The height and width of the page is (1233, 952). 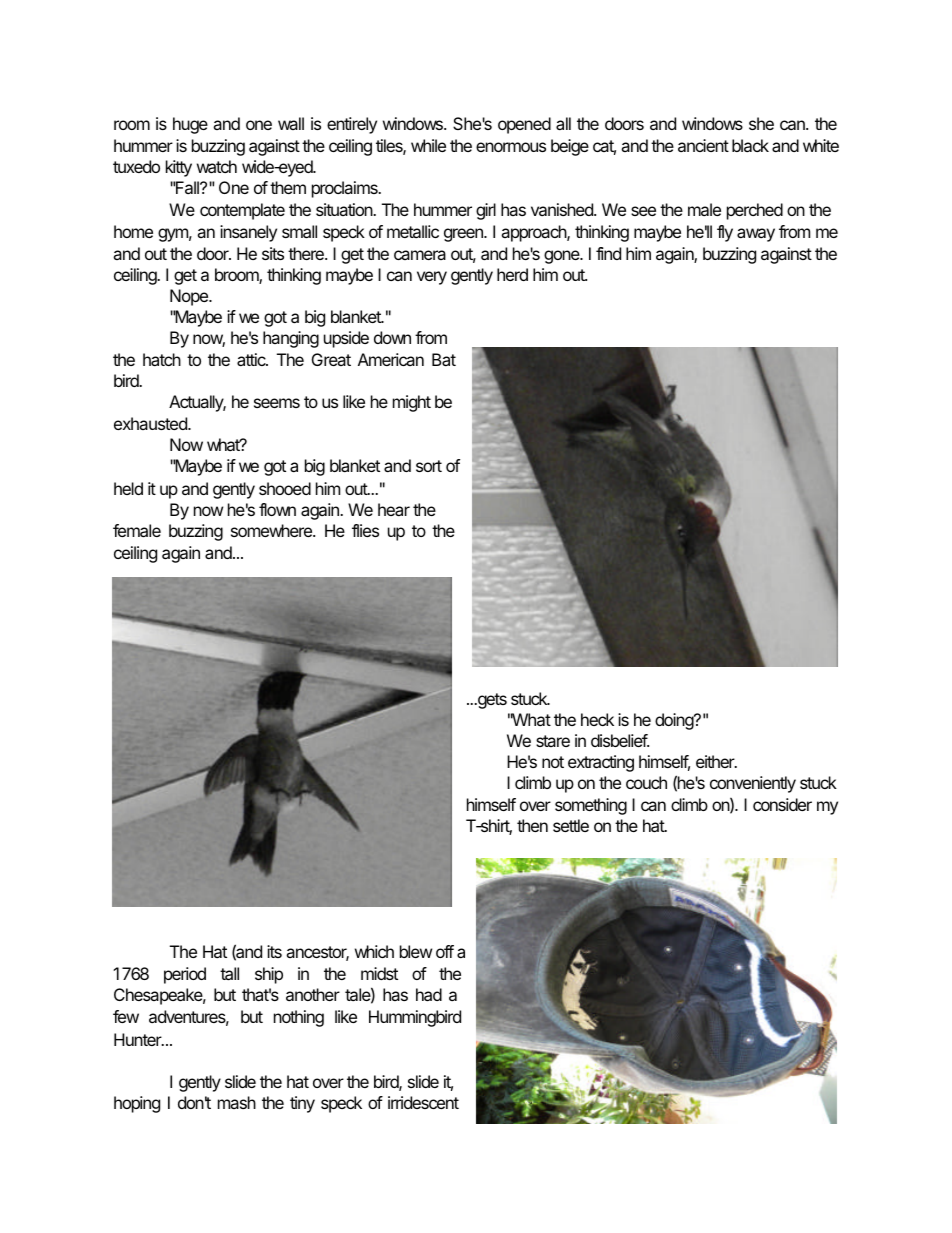 I want to click on had, so click(x=429, y=994).
